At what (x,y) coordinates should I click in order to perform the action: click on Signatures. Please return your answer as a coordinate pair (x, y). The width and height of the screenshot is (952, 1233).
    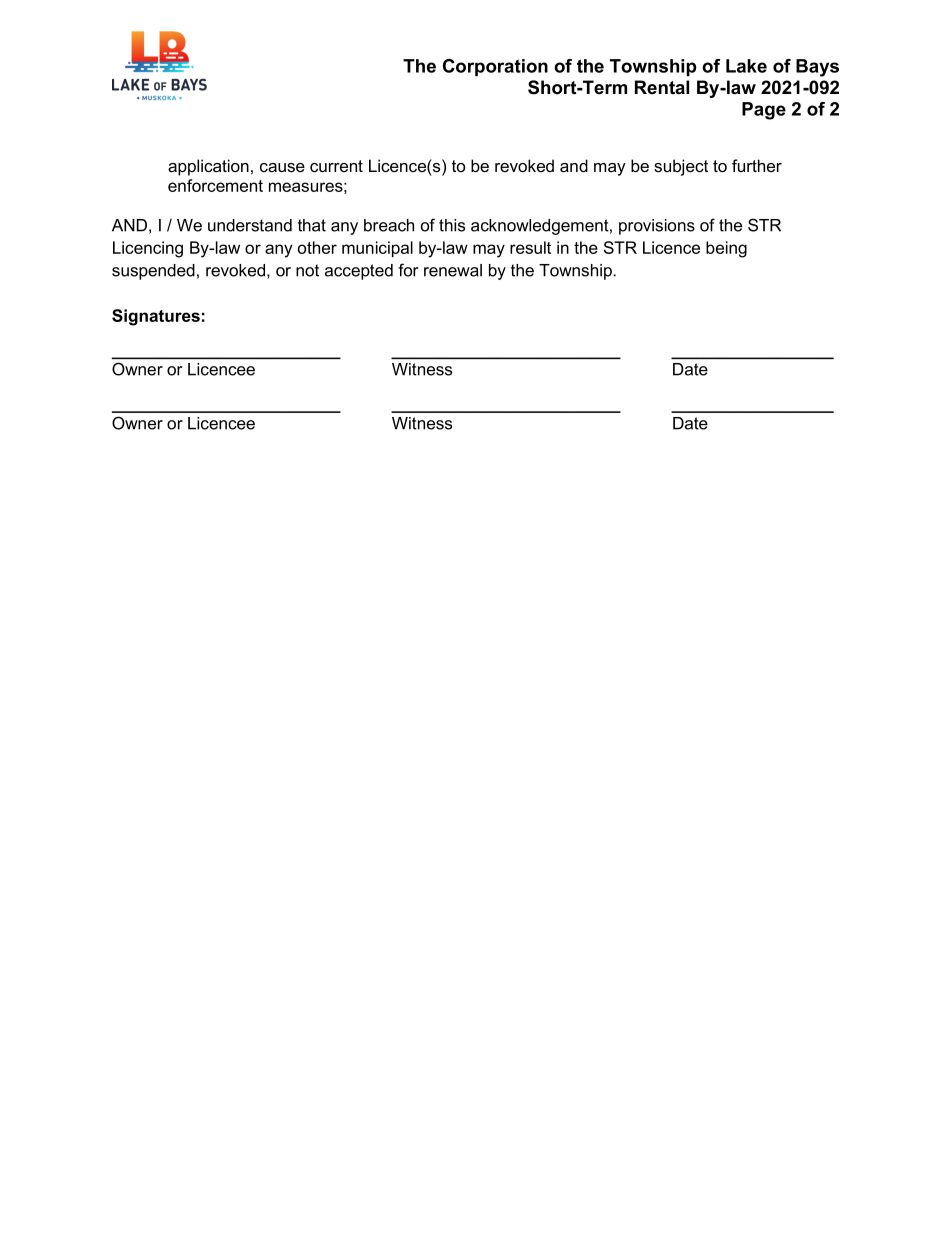
    Looking at the image, I should click on (156, 317).
